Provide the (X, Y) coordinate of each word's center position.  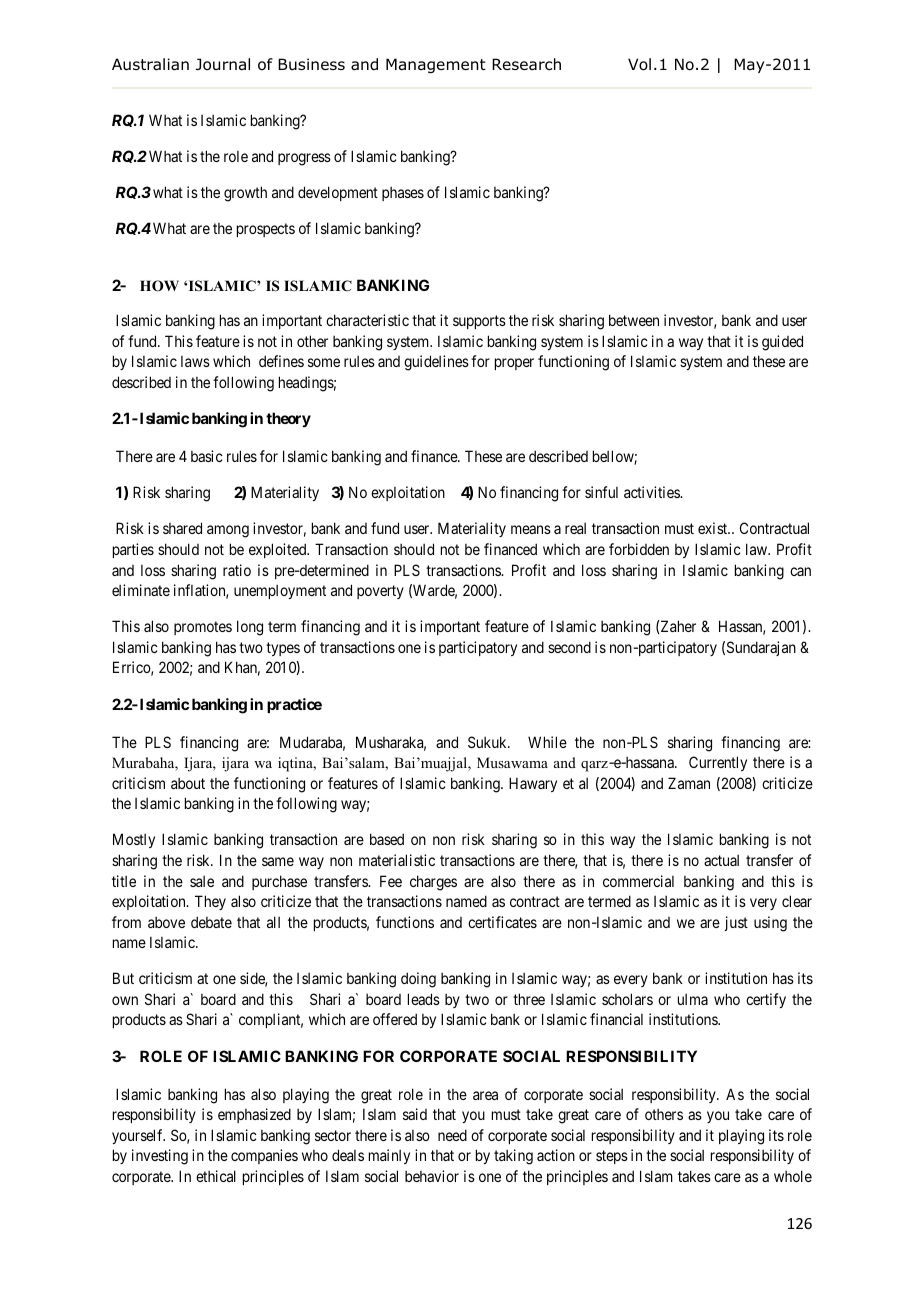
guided (782, 343)
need (452, 1135)
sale (202, 881)
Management (436, 65)
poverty (380, 592)
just (736, 923)
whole (793, 1176)
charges (433, 883)
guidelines (436, 363)
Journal (223, 64)
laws (195, 361)
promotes (203, 628)
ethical (216, 1176)
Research (526, 64)
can (800, 571)
